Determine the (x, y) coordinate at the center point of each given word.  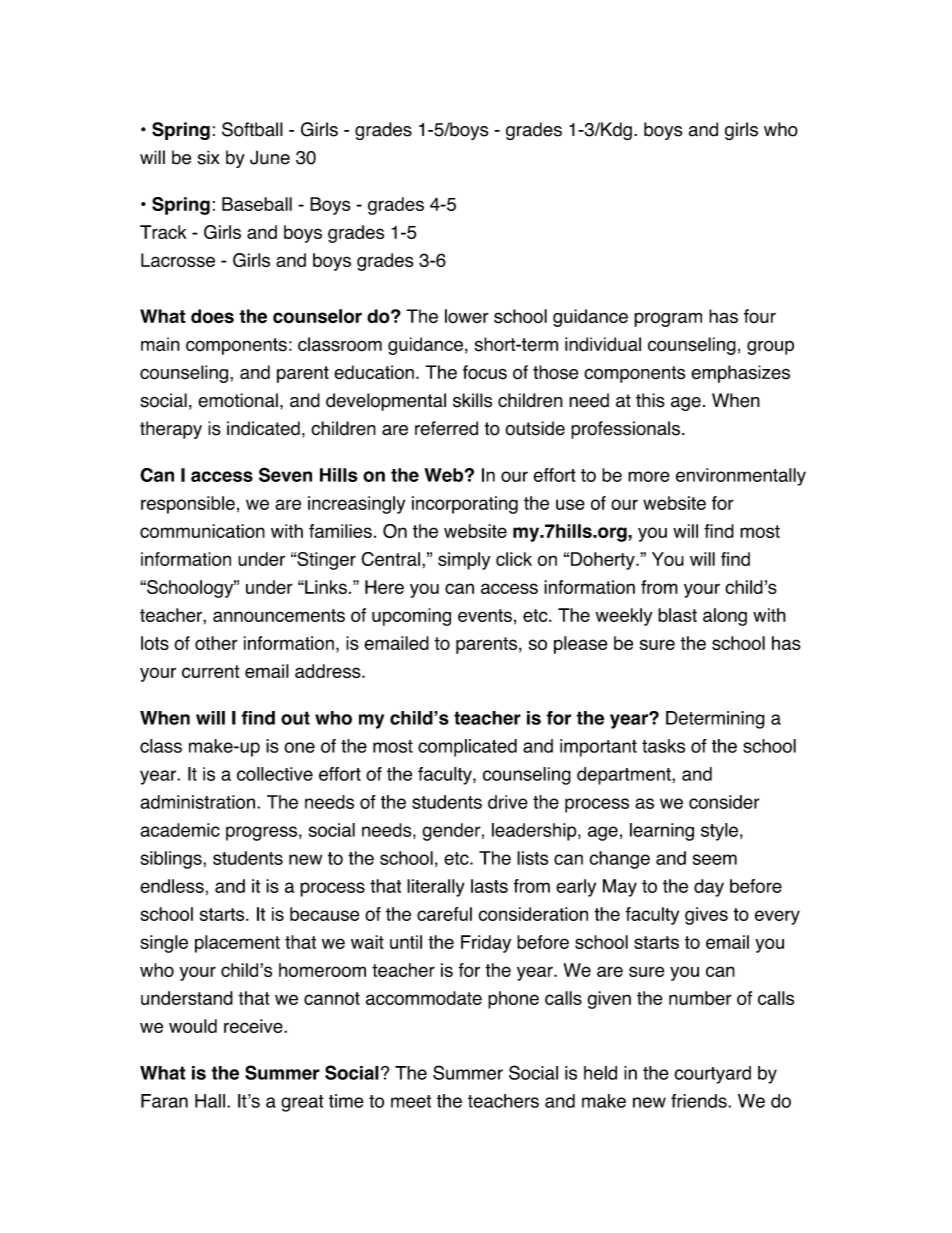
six (208, 157)
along (725, 617)
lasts (489, 886)
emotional (238, 400)
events (485, 615)
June (270, 157)
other (216, 643)
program (668, 319)
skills (472, 400)
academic (180, 830)
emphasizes (740, 374)
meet (411, 1101)
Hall (210, 1101)
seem (715, 859)
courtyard (712, 1075)
